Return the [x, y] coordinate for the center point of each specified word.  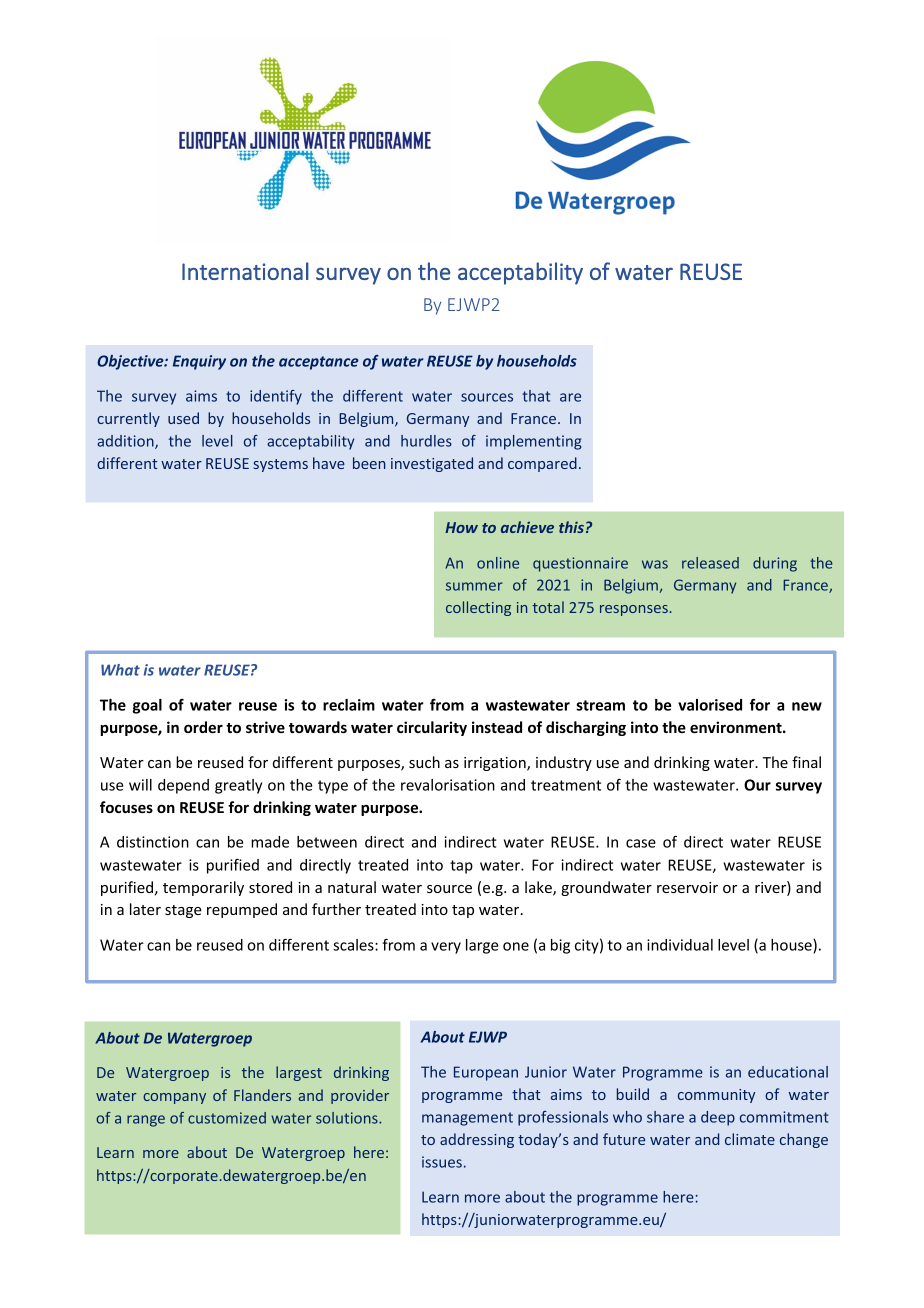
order [203, 727]
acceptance [319, 363]
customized [227, 1118]
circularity [432, 728]
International [245, 271]
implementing [534, 442]
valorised [710, 705]
